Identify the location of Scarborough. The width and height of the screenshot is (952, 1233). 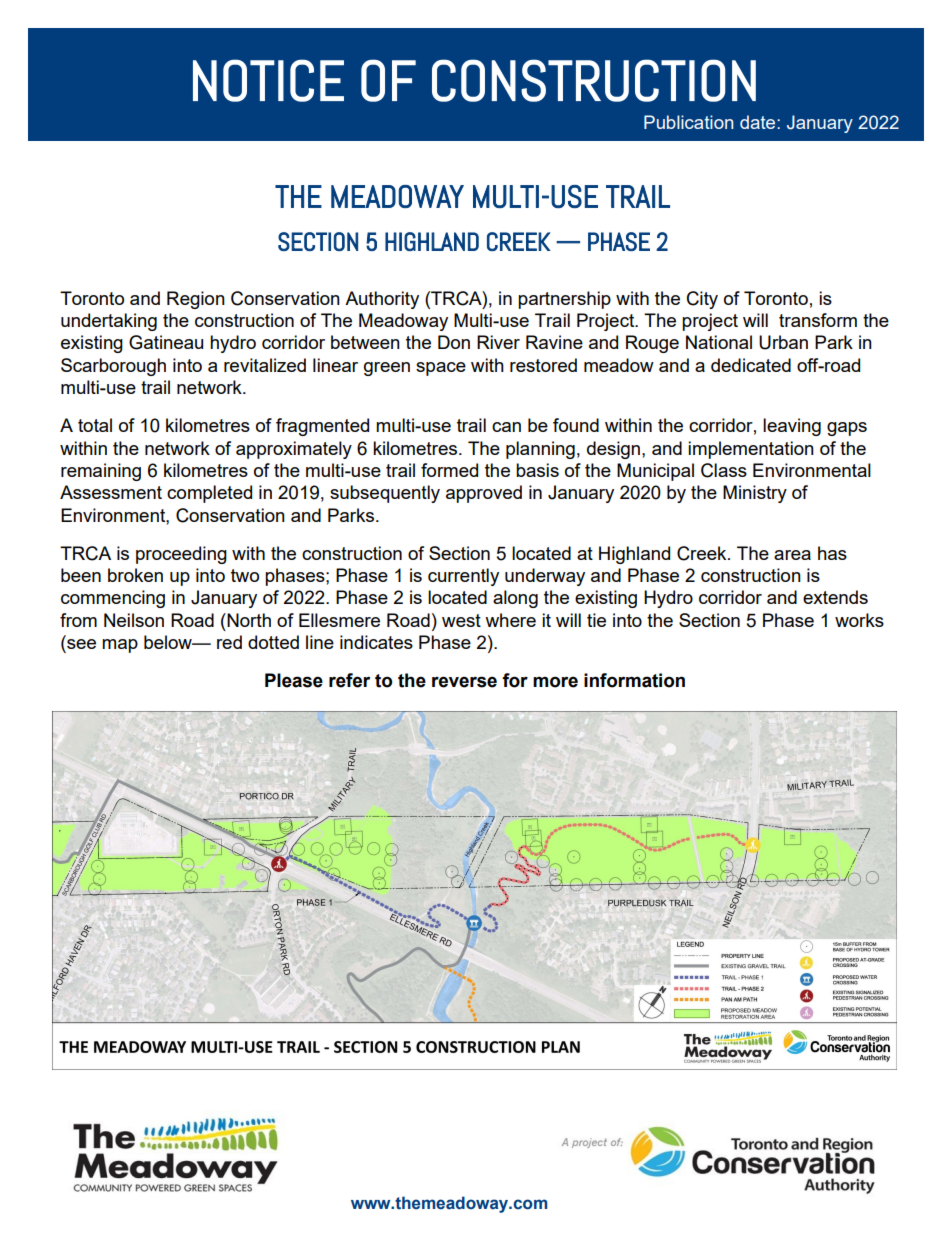
(113, 367).
